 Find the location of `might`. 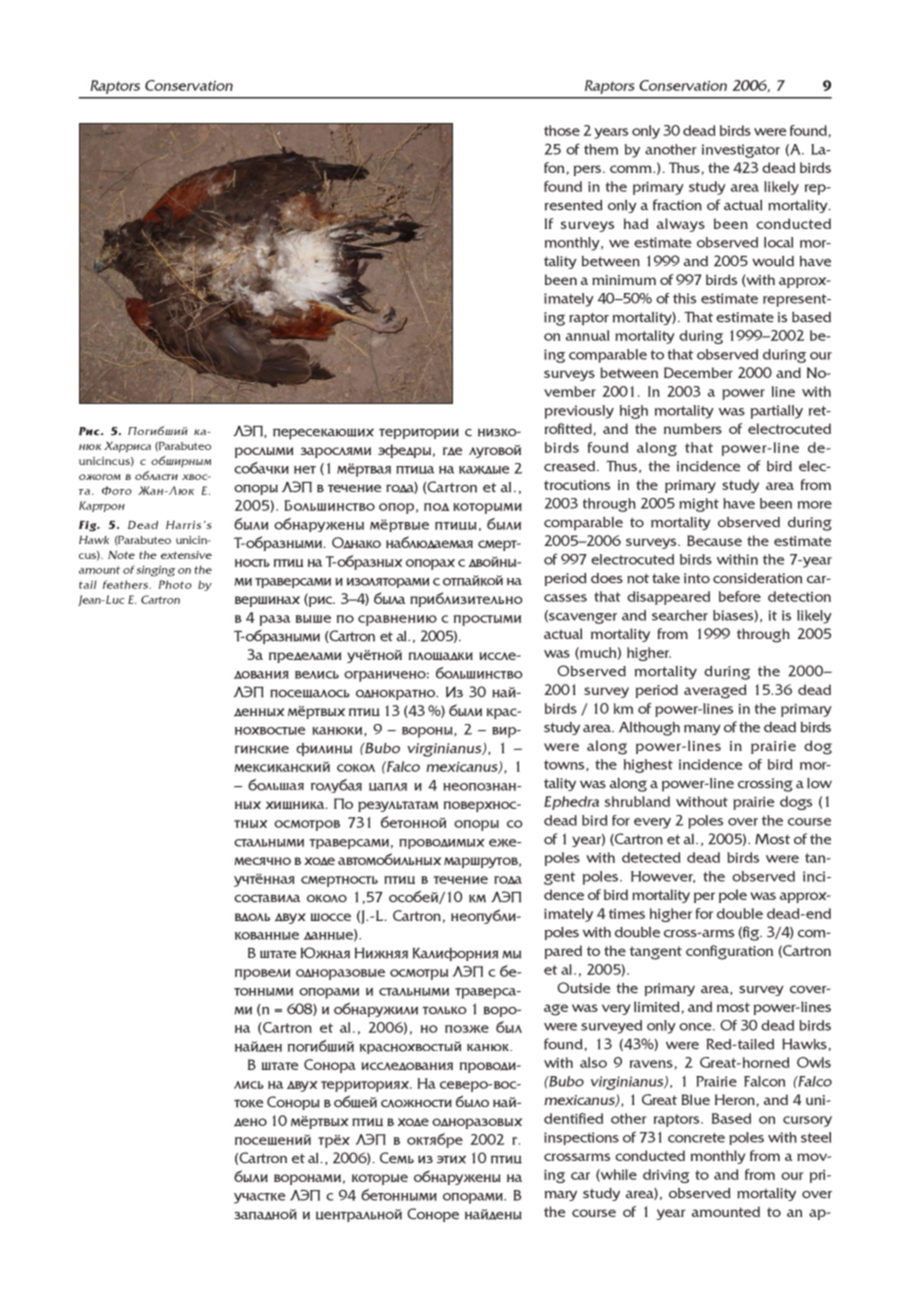

might is located at coordinates (699, 505).
